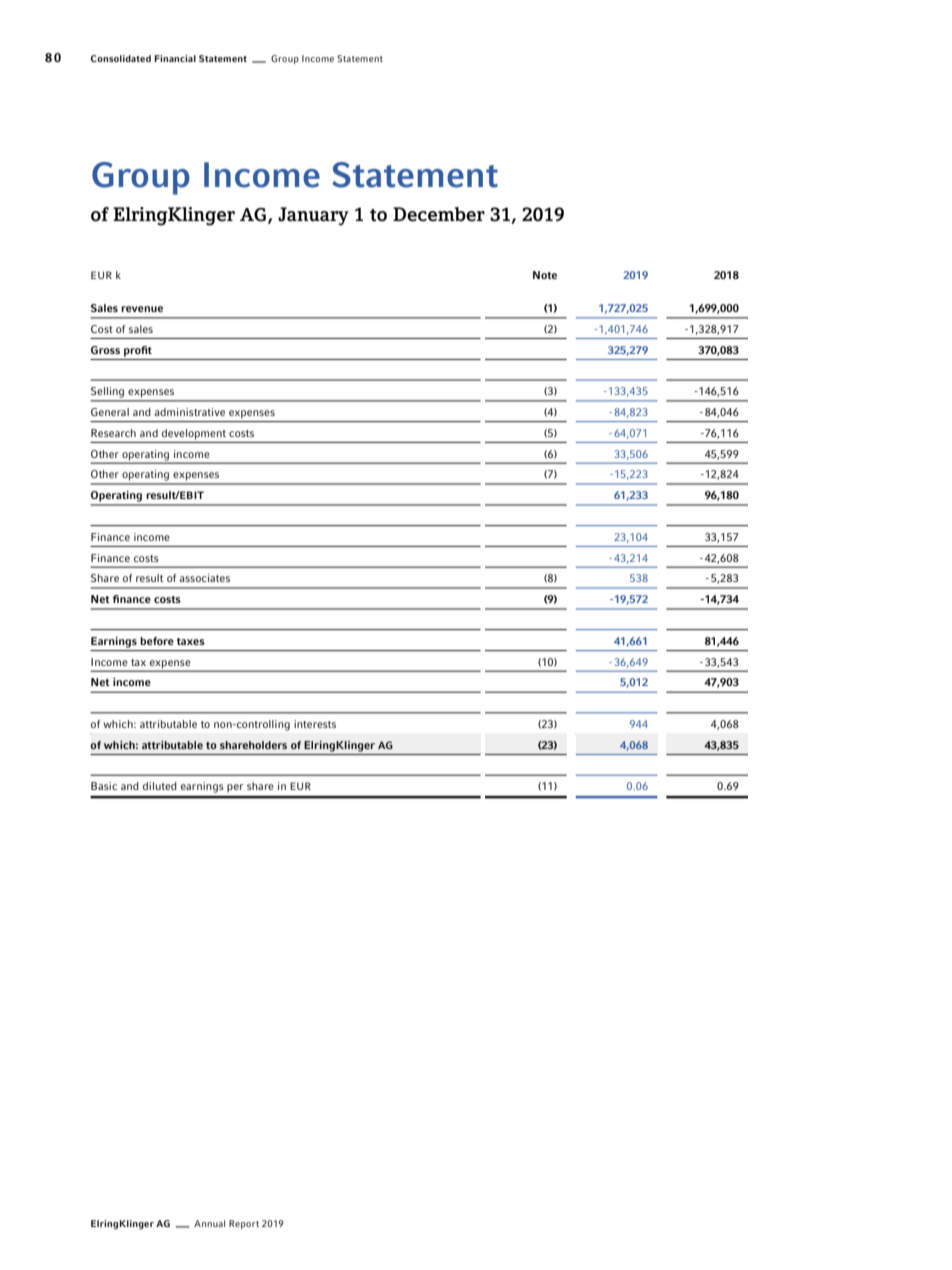  What do you see at coordinates (194, 434) in the page?
I see `development` at bounding box center [194, 434].
